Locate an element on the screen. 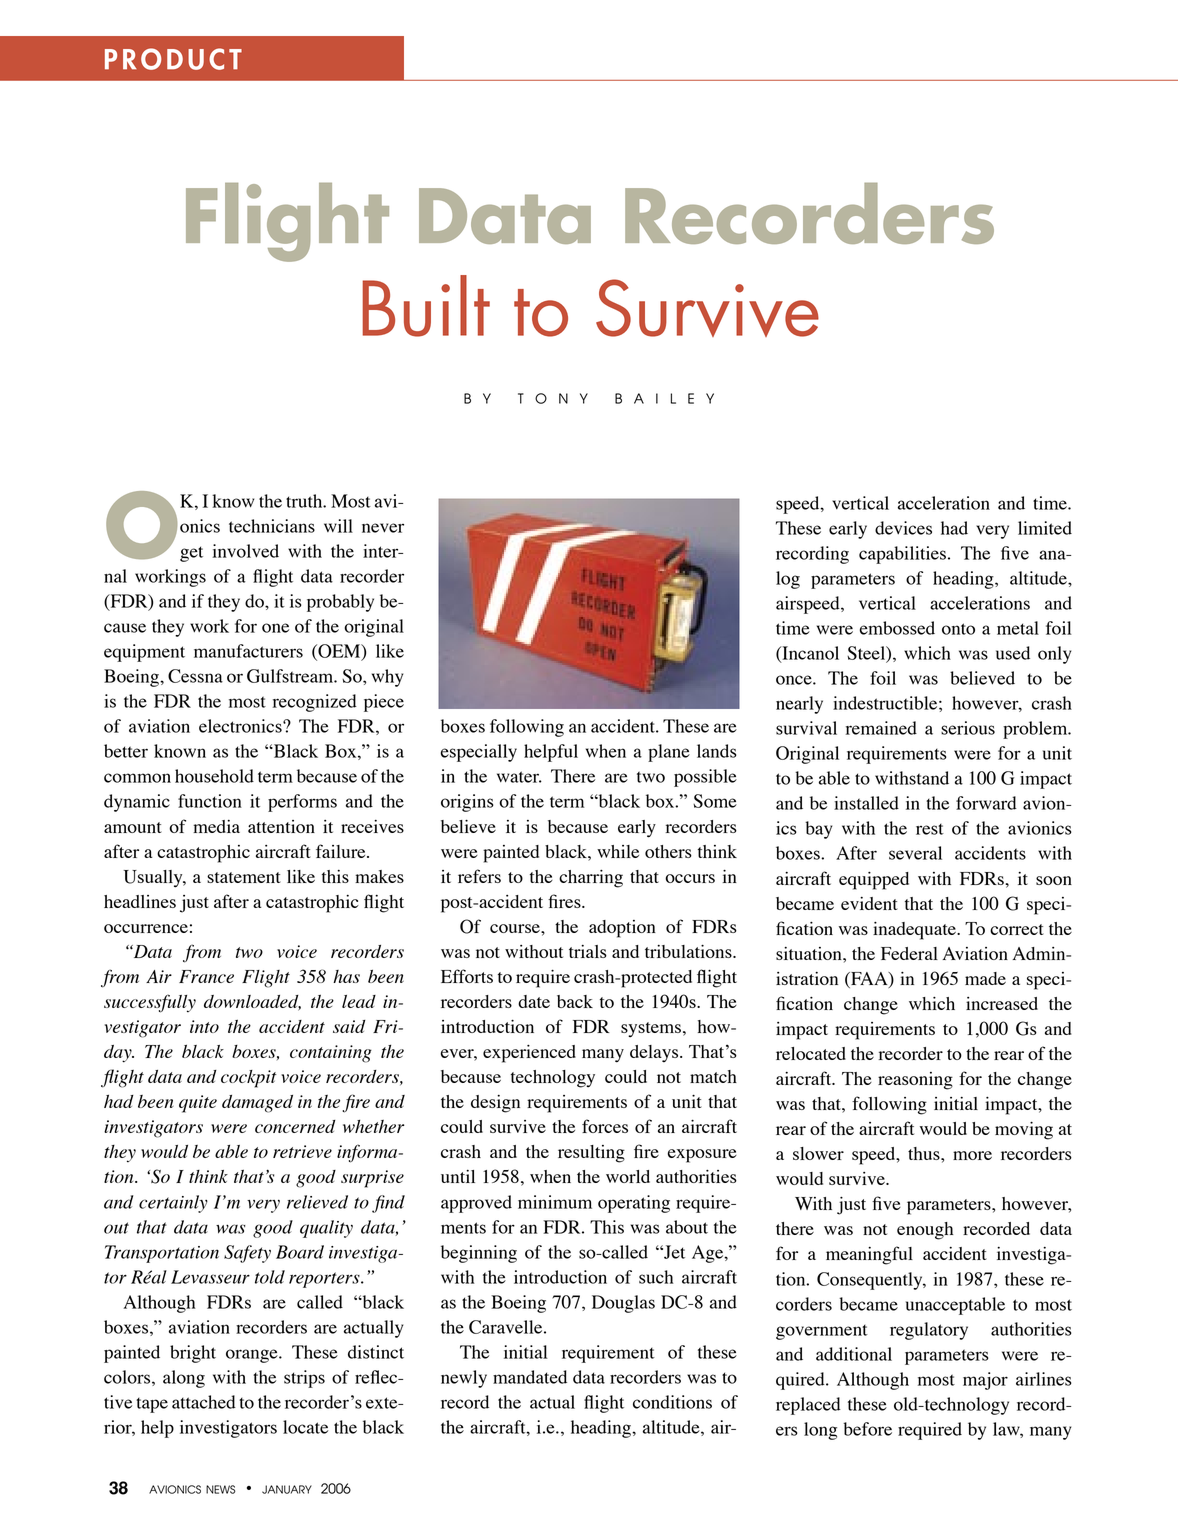 This screenshot has height=1525, width=1178. Built is located at coordinates (426, 306).
